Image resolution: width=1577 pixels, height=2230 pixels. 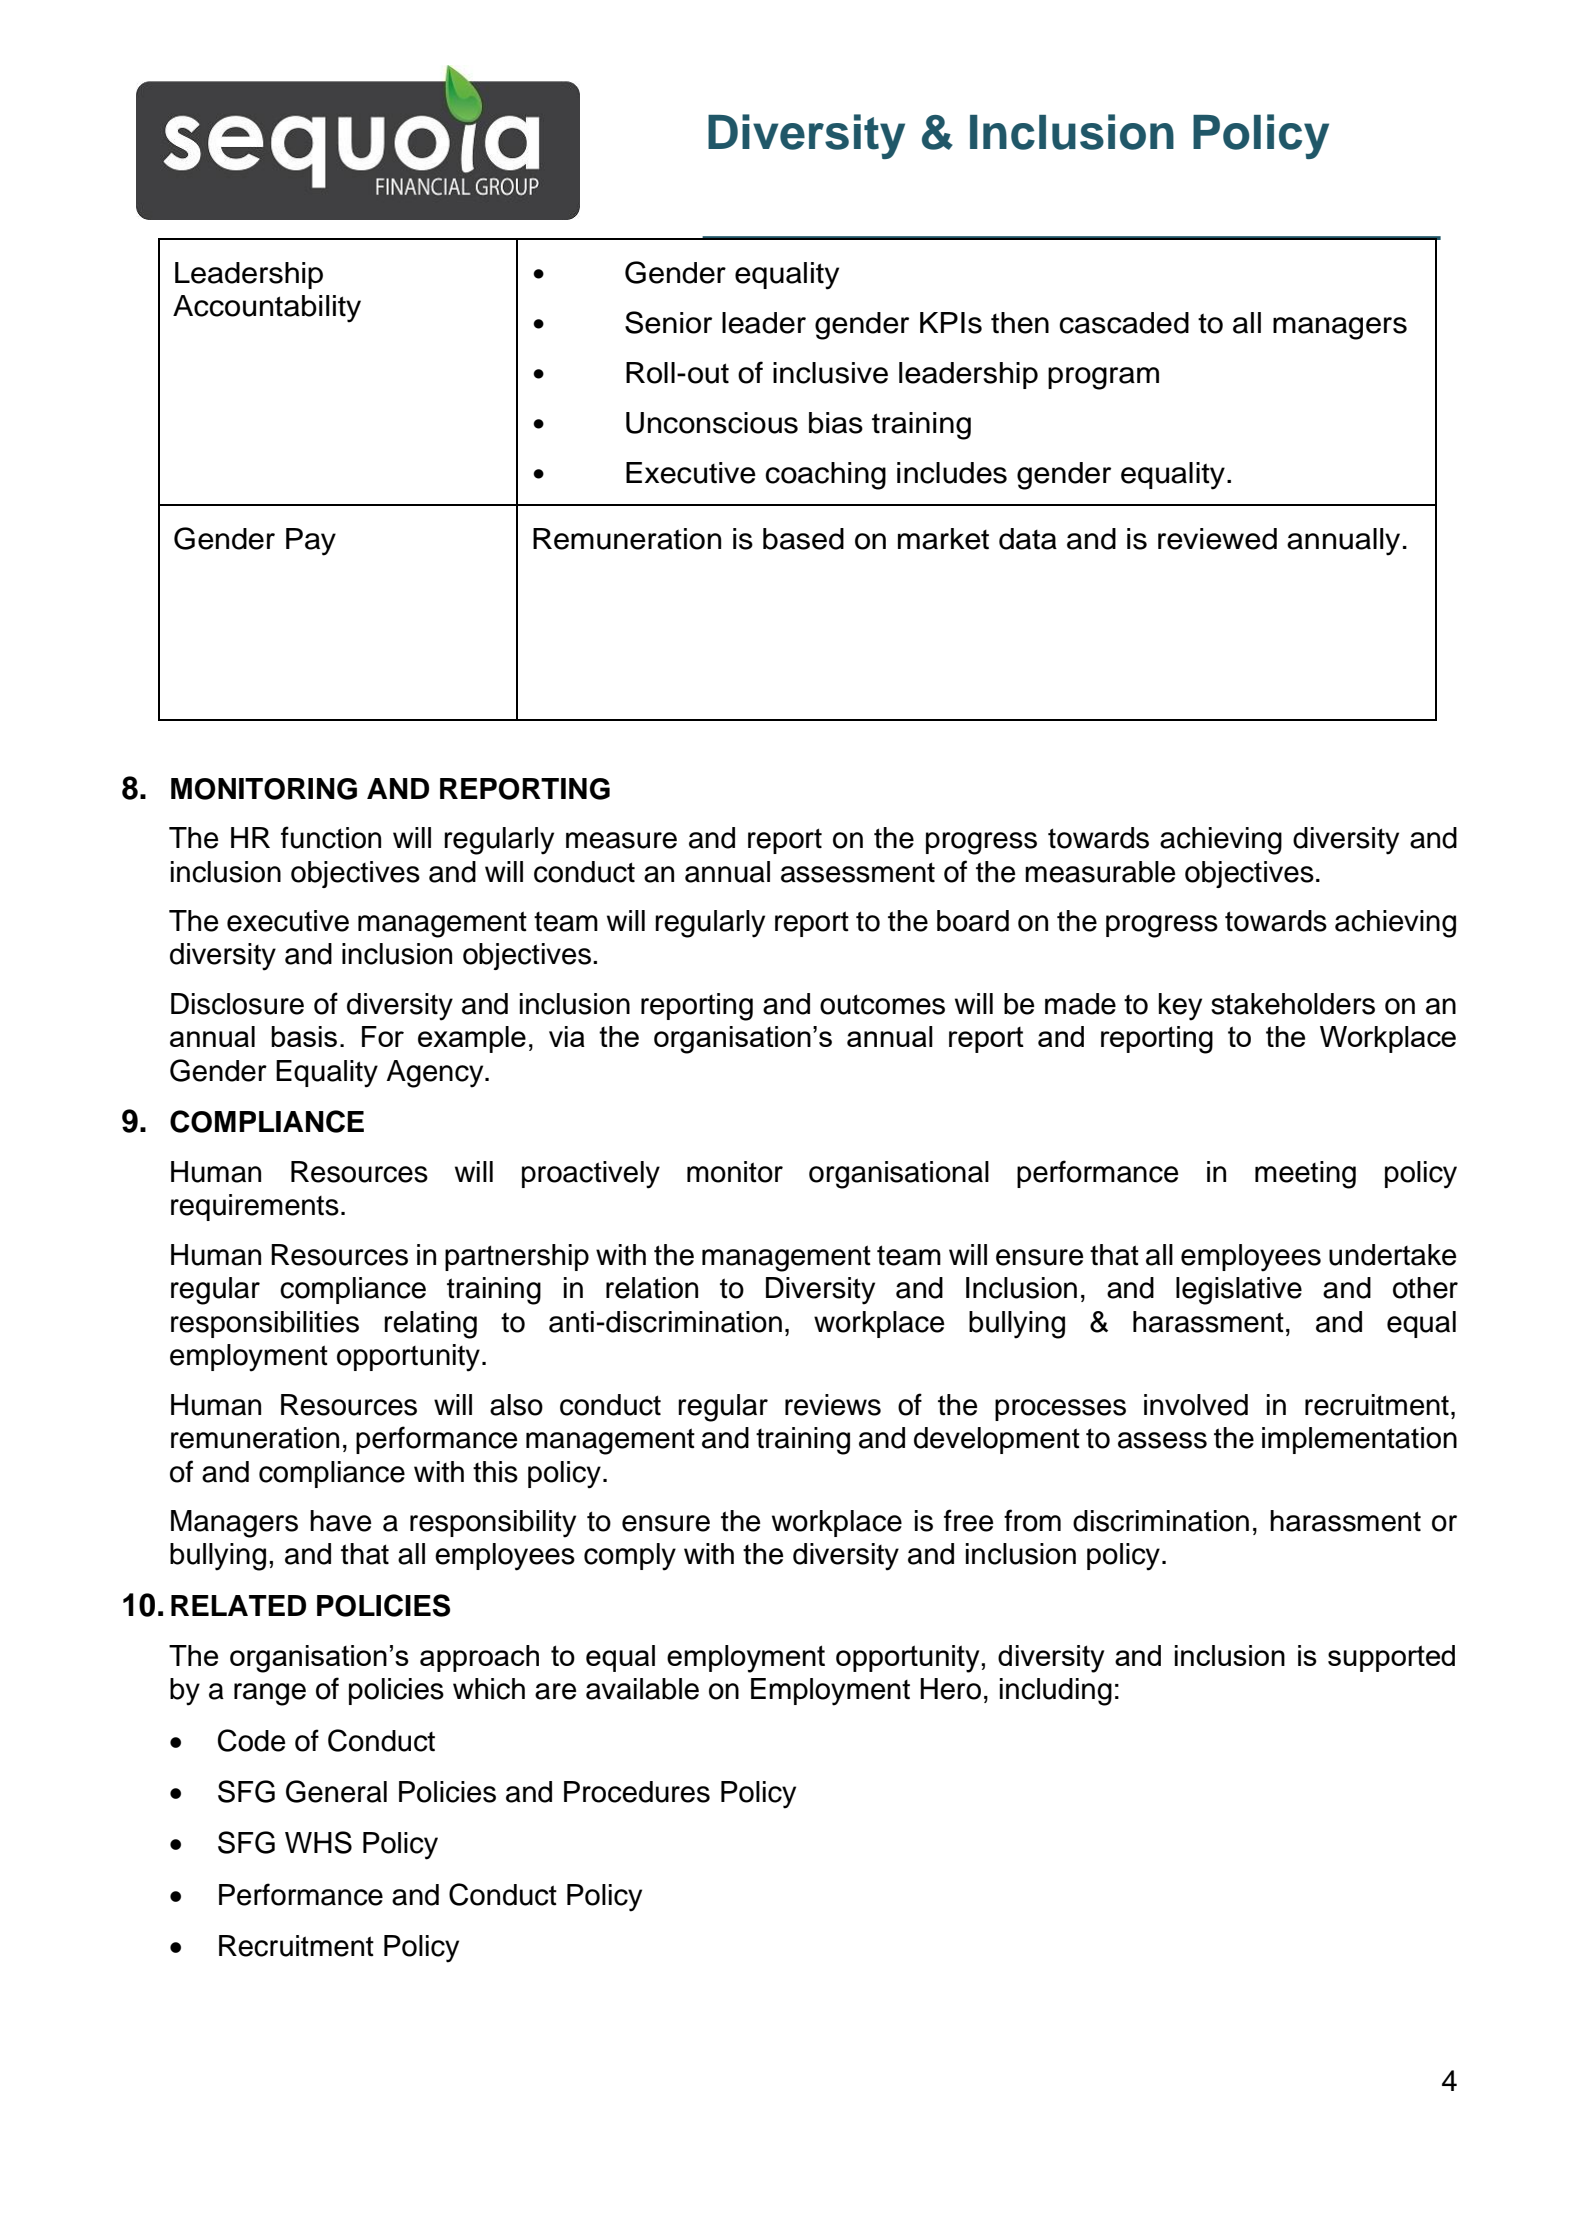 What do you see at coordinates (1359, 1440) in the screenshot?
I see `implementation` at bounding box center [1359, 1440].
